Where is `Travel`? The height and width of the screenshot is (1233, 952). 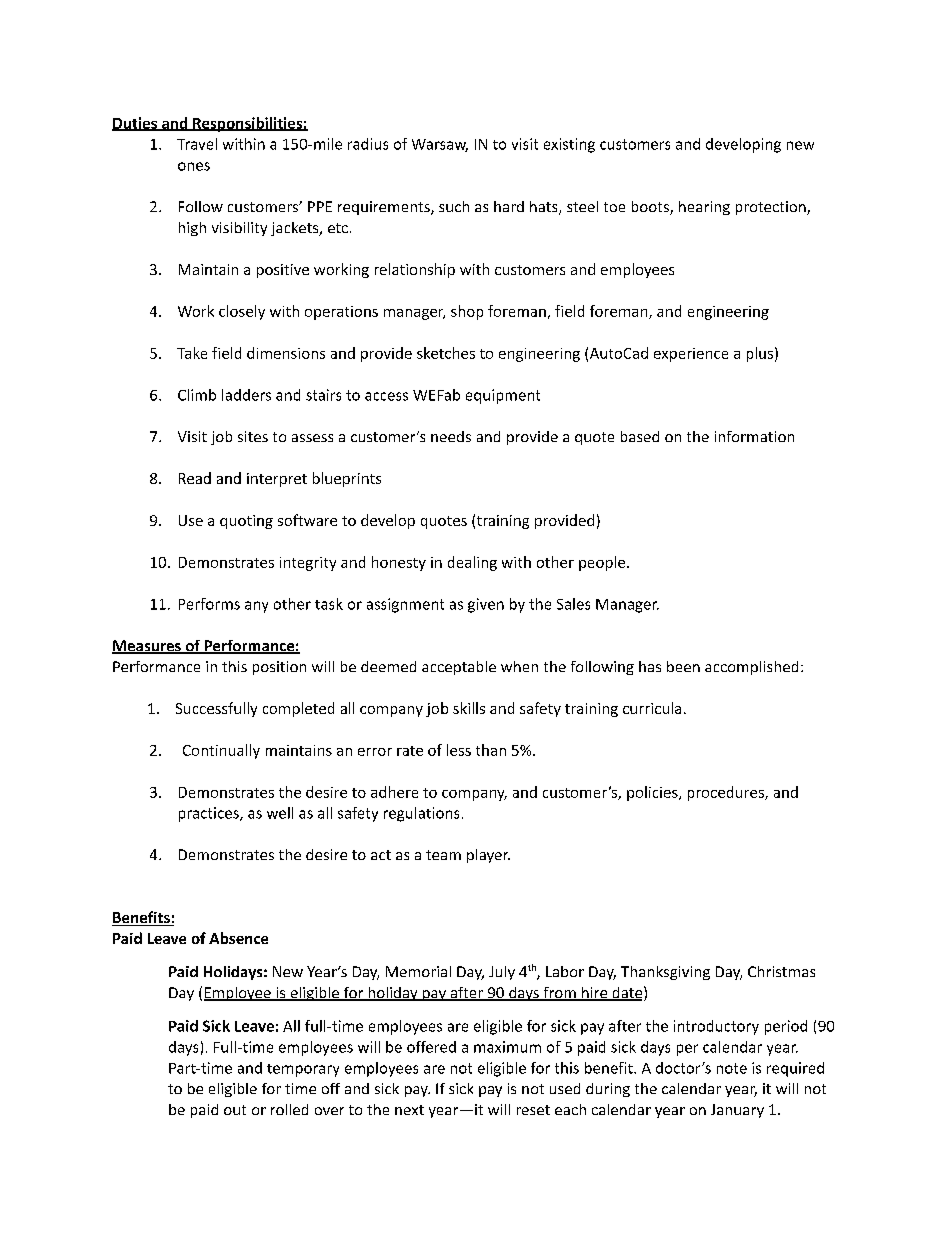 Travel is located at coordinates (197, 144).
